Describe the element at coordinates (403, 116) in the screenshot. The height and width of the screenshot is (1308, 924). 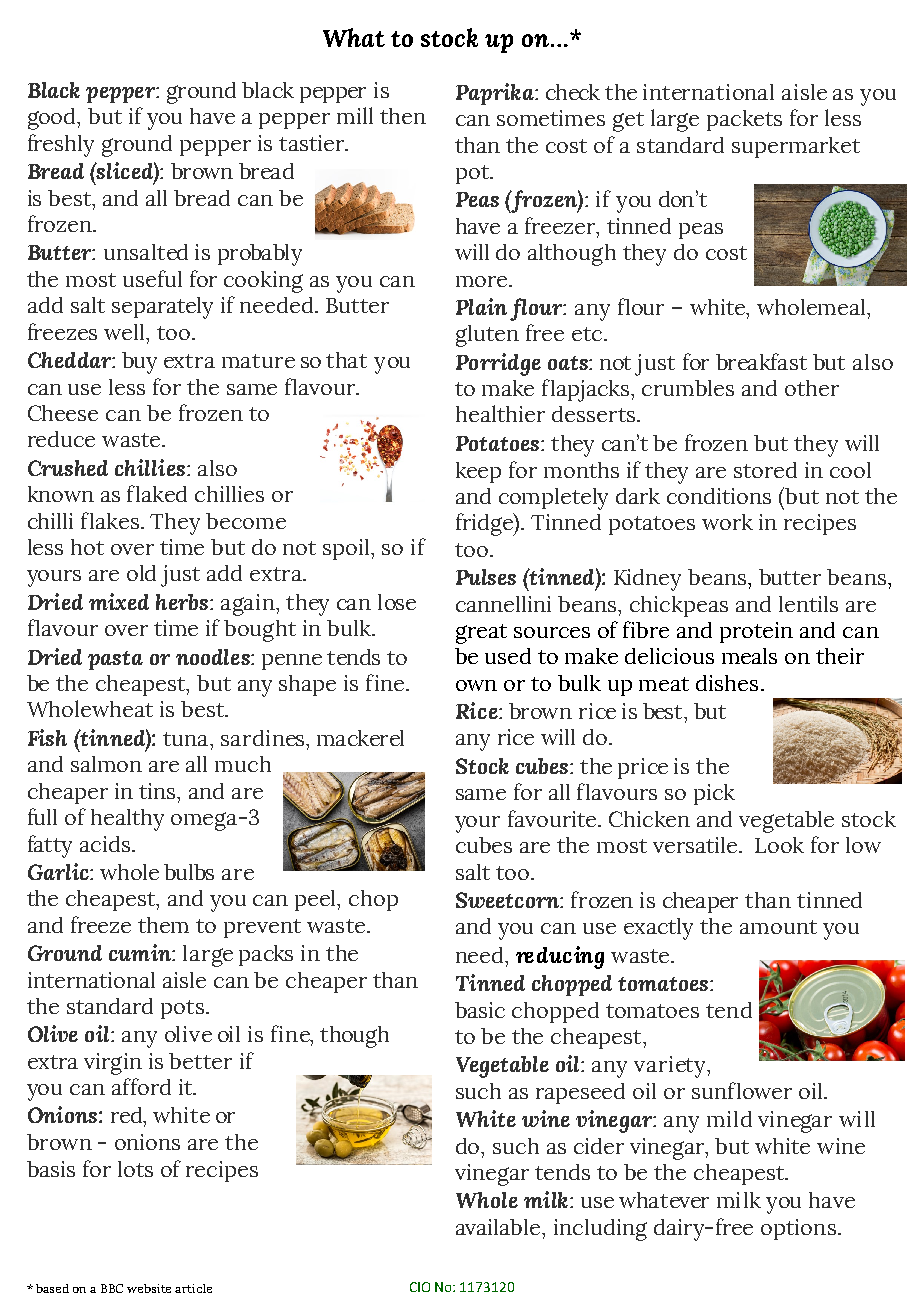
I see `then` at that location.
